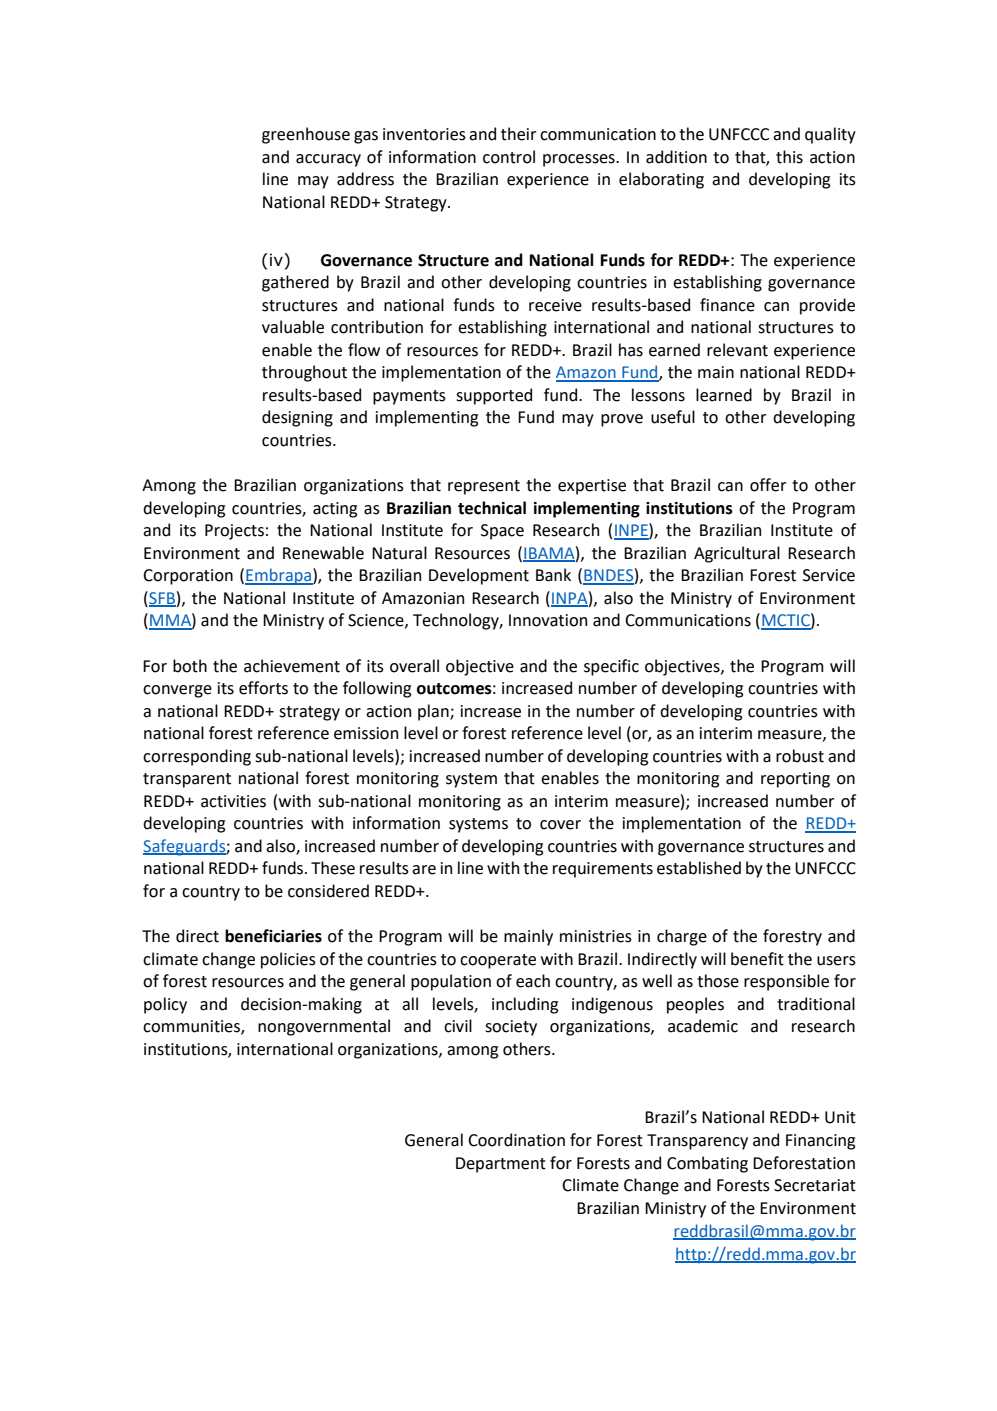  I want to click on control, so click(509, 157).
